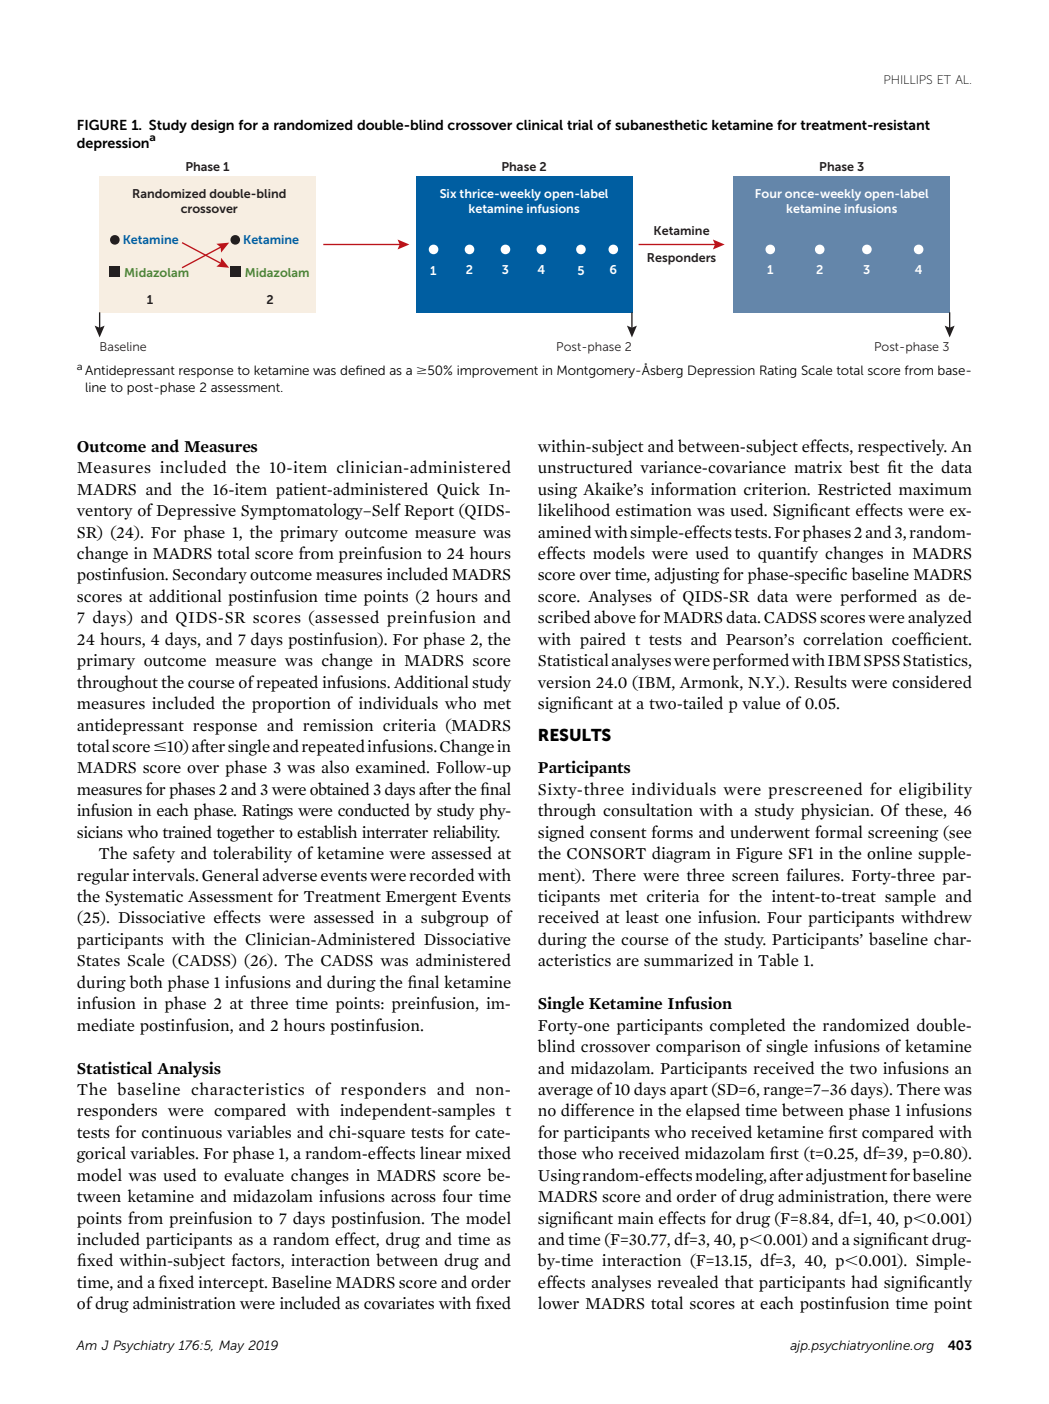 This document has height=1404, width=1049. I want to click on unstructured, so click(585, 467).
